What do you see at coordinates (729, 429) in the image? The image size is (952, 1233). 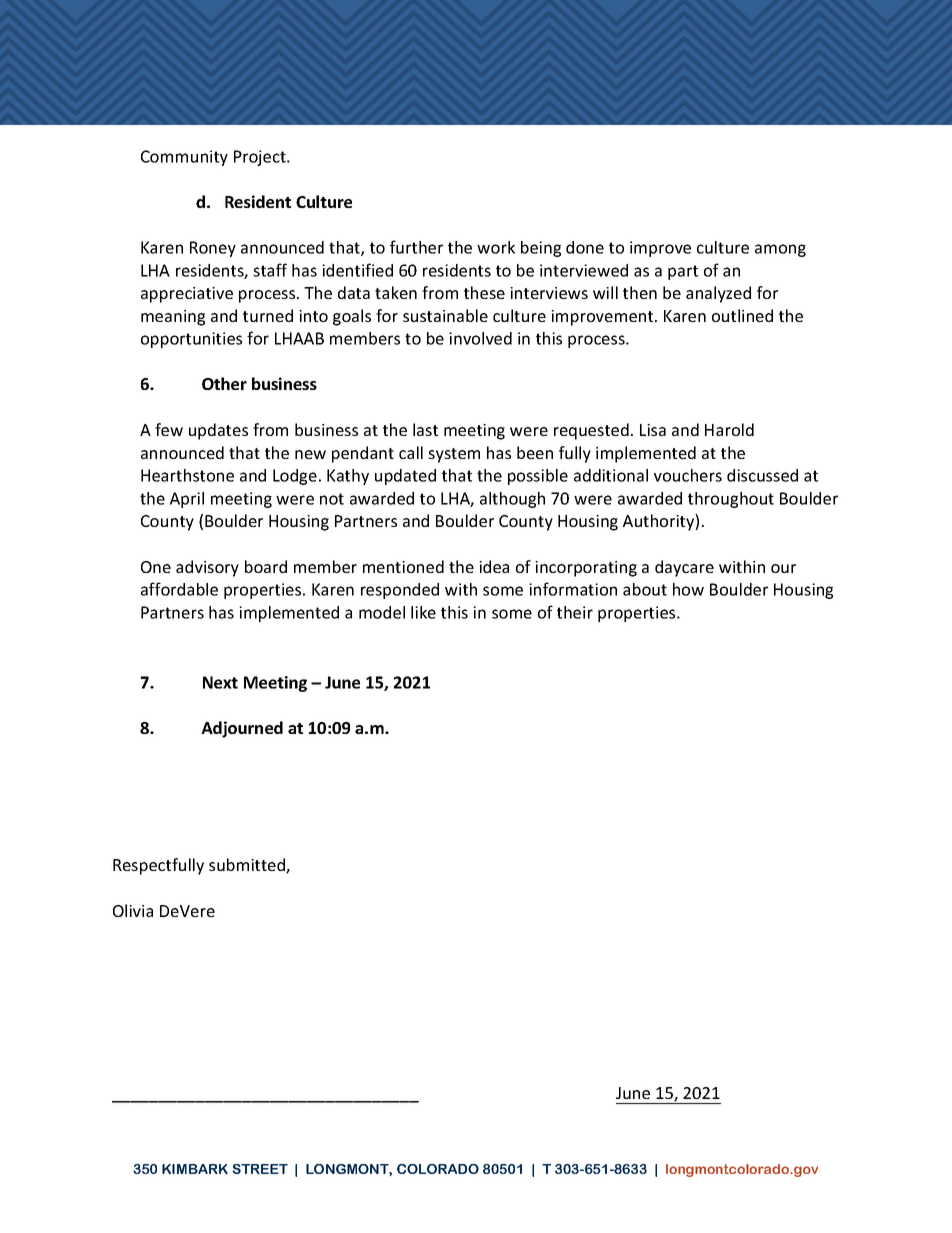 I see `Harold` at bounding box center [729, 429].
